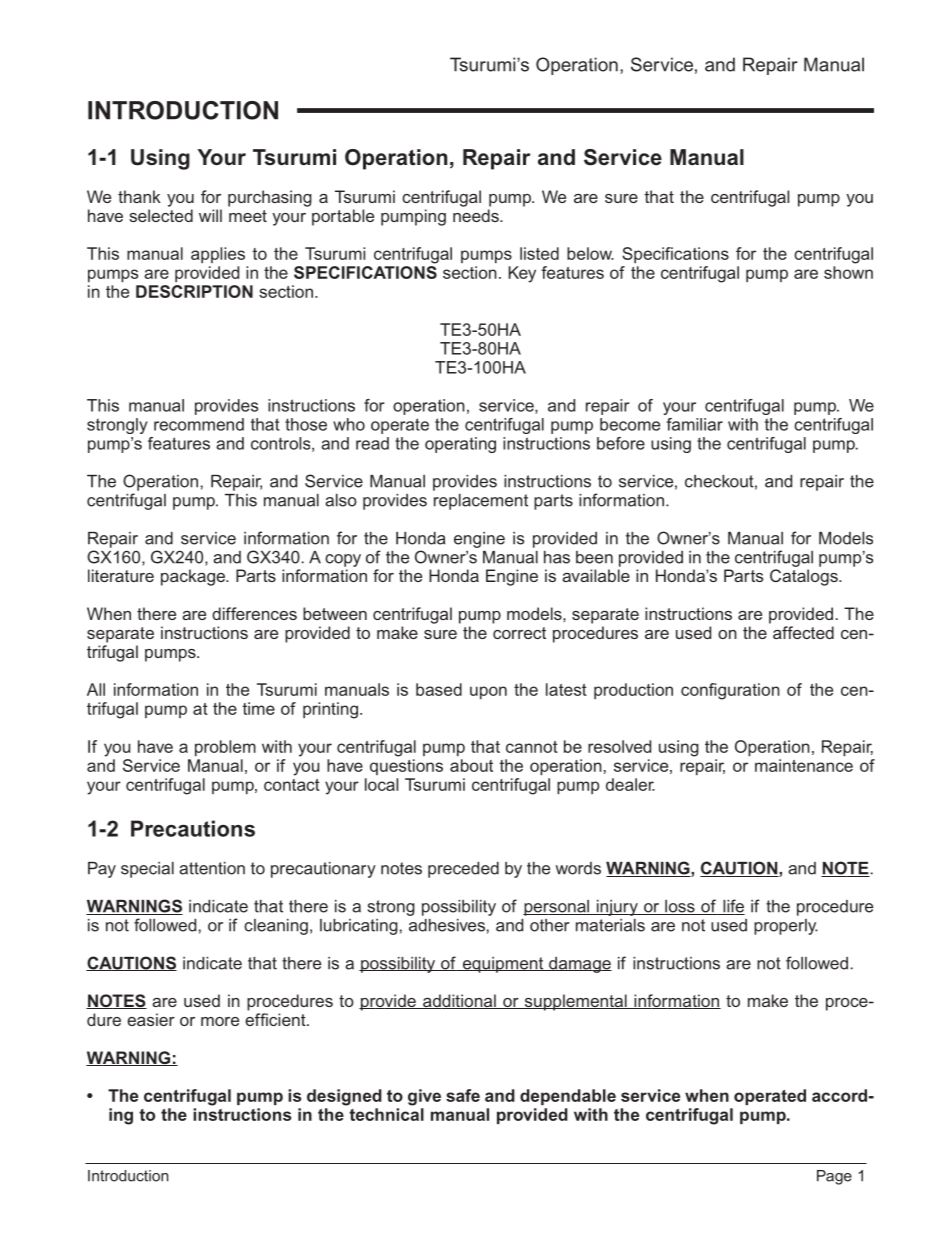 The width and height of the image is (952, 1237). What do you see at coordinates (344, 1097) in the image?
I see `designed` at bounding box center [344, 1097].
